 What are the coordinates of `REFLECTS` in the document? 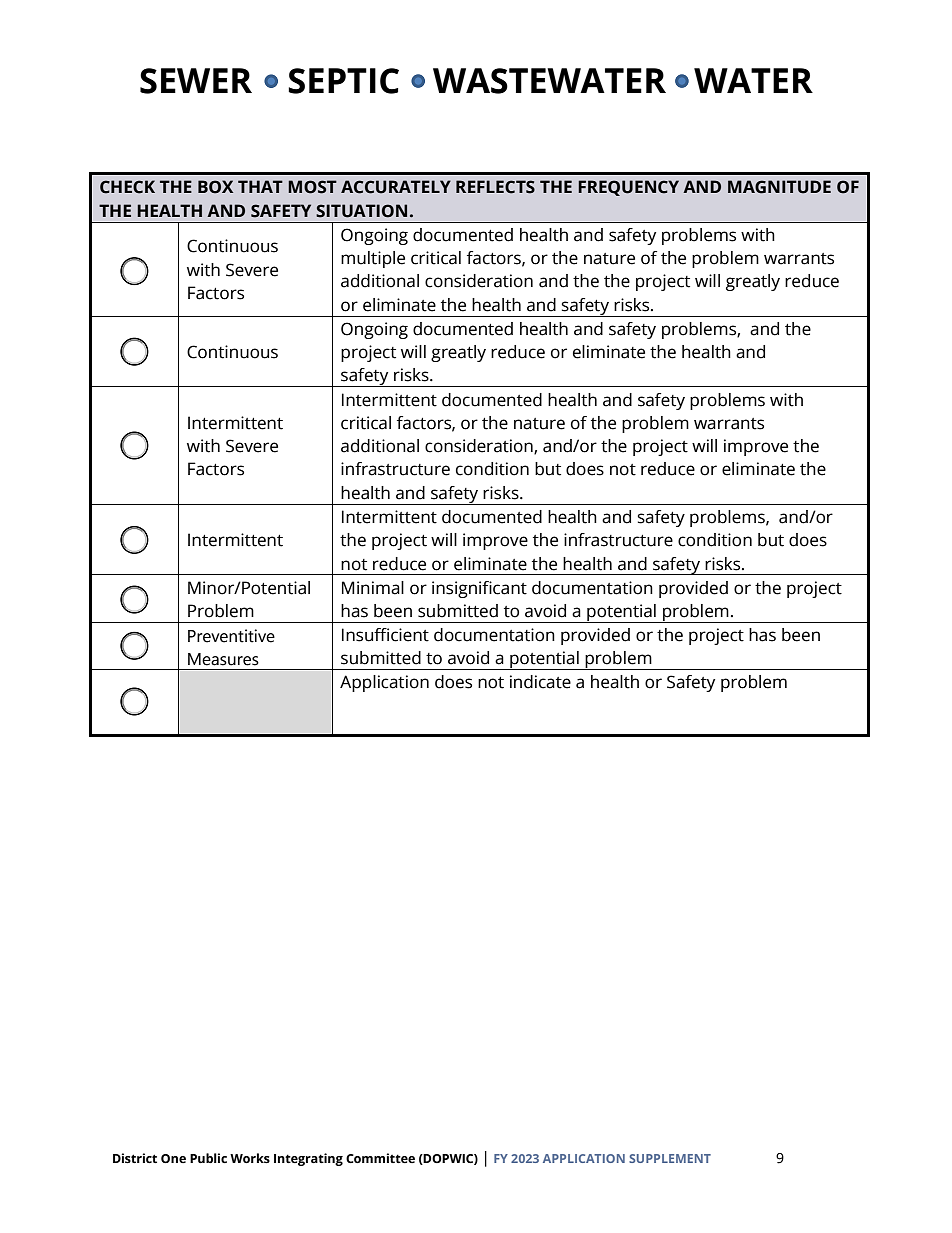 It's located at (495, 187).
